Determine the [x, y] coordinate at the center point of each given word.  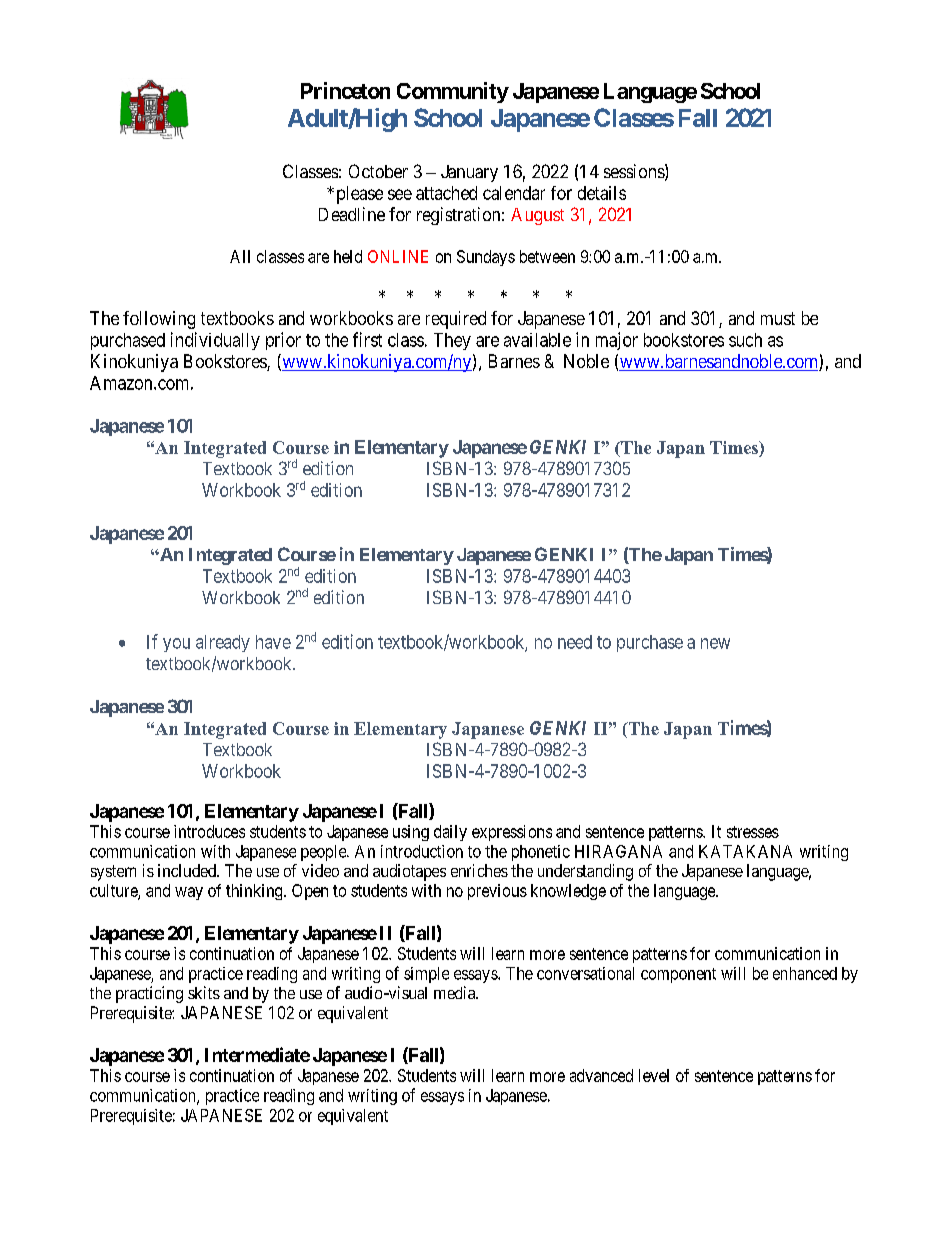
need [575, 642]
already [223, 643]
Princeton [345, 90]
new [715, 643]
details [602, 193]
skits [204, 992]
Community [453, 92]
